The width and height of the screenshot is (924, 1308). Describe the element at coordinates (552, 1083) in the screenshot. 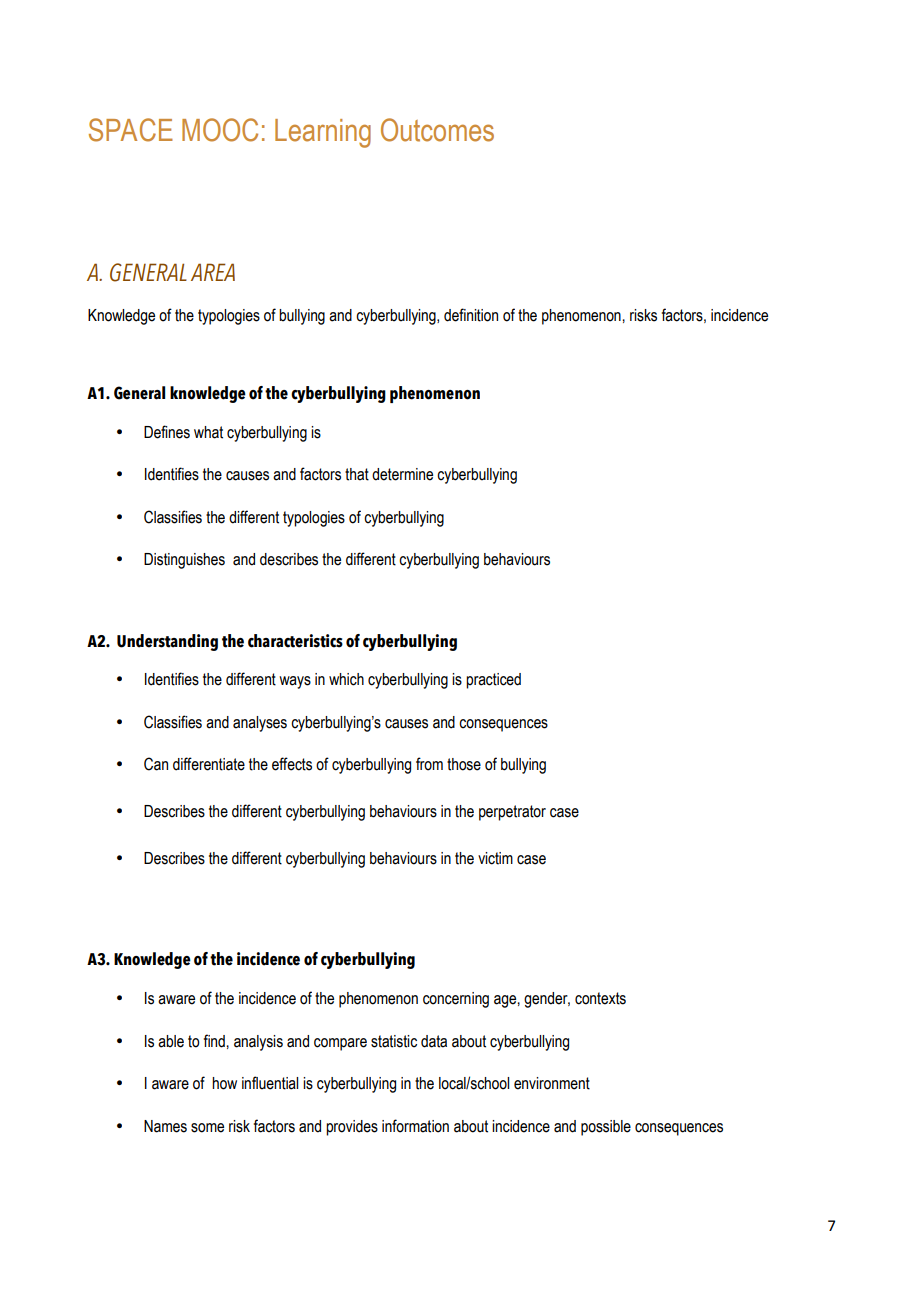

I see `environment` at that location.
